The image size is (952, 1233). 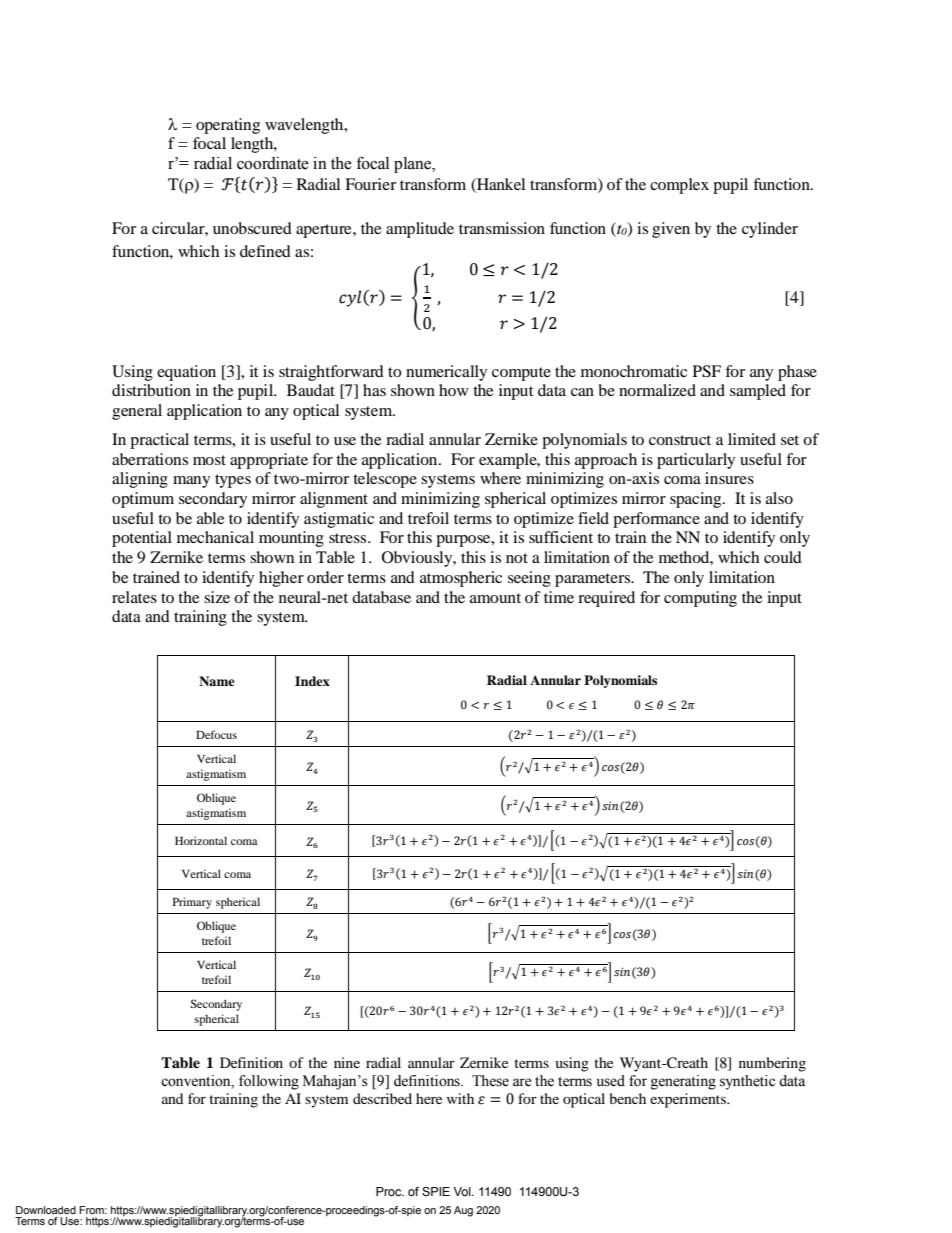 I want to click on Name, so click(x=217, y=681).
